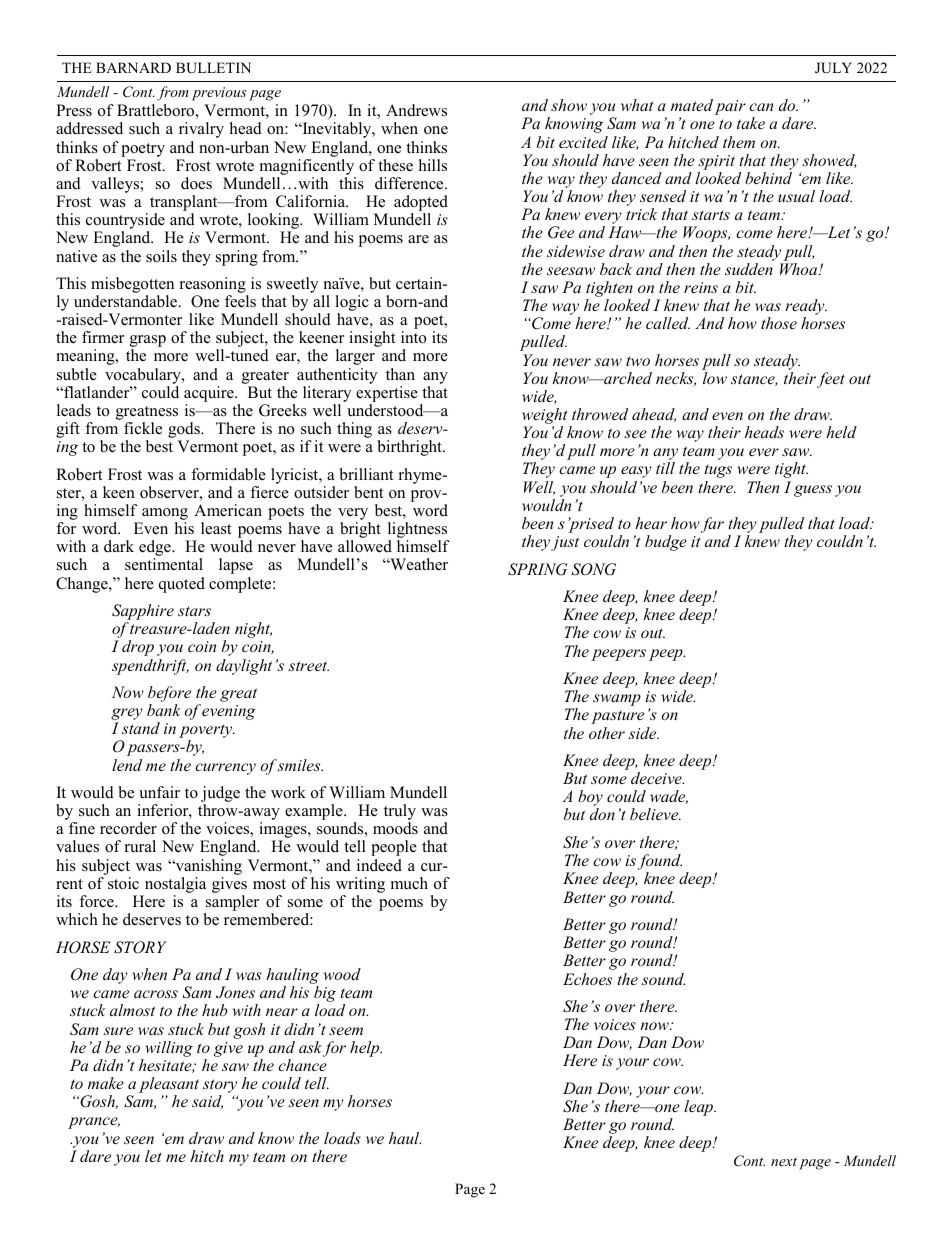 The height and width of the document is (1233, 952). Describe the element at coordinates (418, 531) in the document. I see `lightness` at that location.
